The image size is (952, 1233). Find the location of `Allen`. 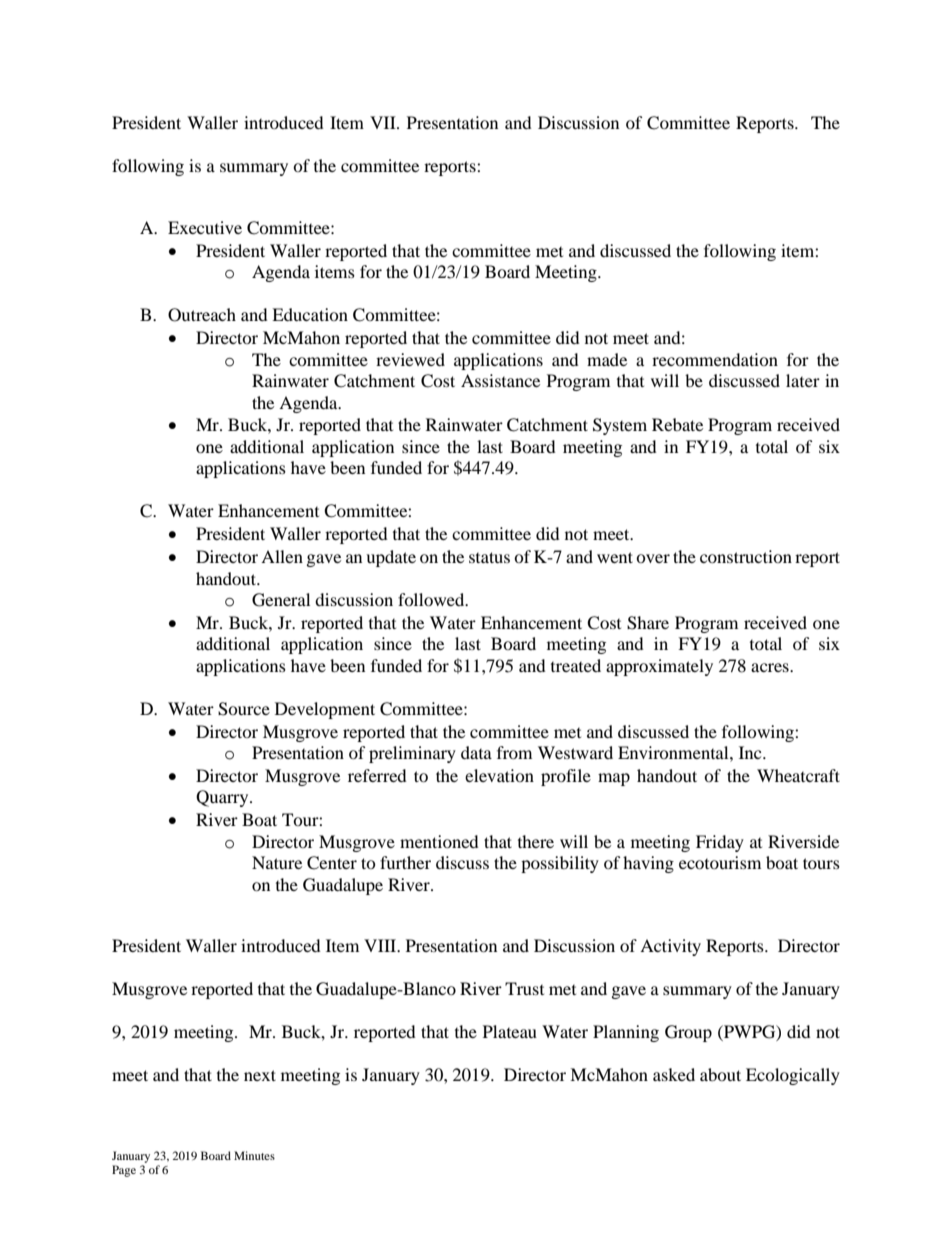

Allen is located at coordinates (282, 556).
